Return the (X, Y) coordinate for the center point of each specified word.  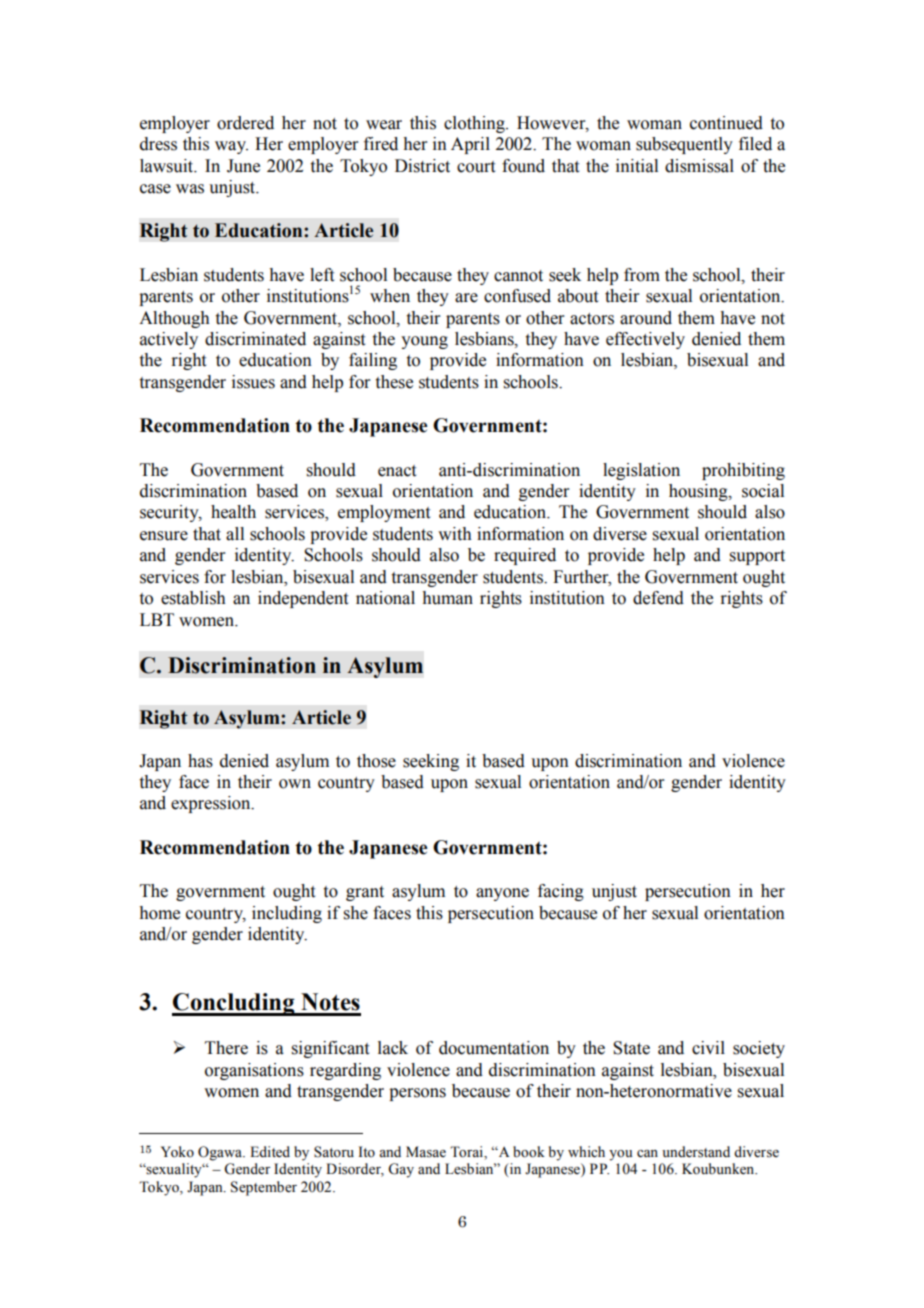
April (470, 145)
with (455, 534)
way (231, 147)
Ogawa (221, 1153)
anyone (502, 894)
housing (699, 492)
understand (696, 1152)
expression (212, 804)
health (233, 512)
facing (561, 892)
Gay (401, 1170)
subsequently (684, 145)
